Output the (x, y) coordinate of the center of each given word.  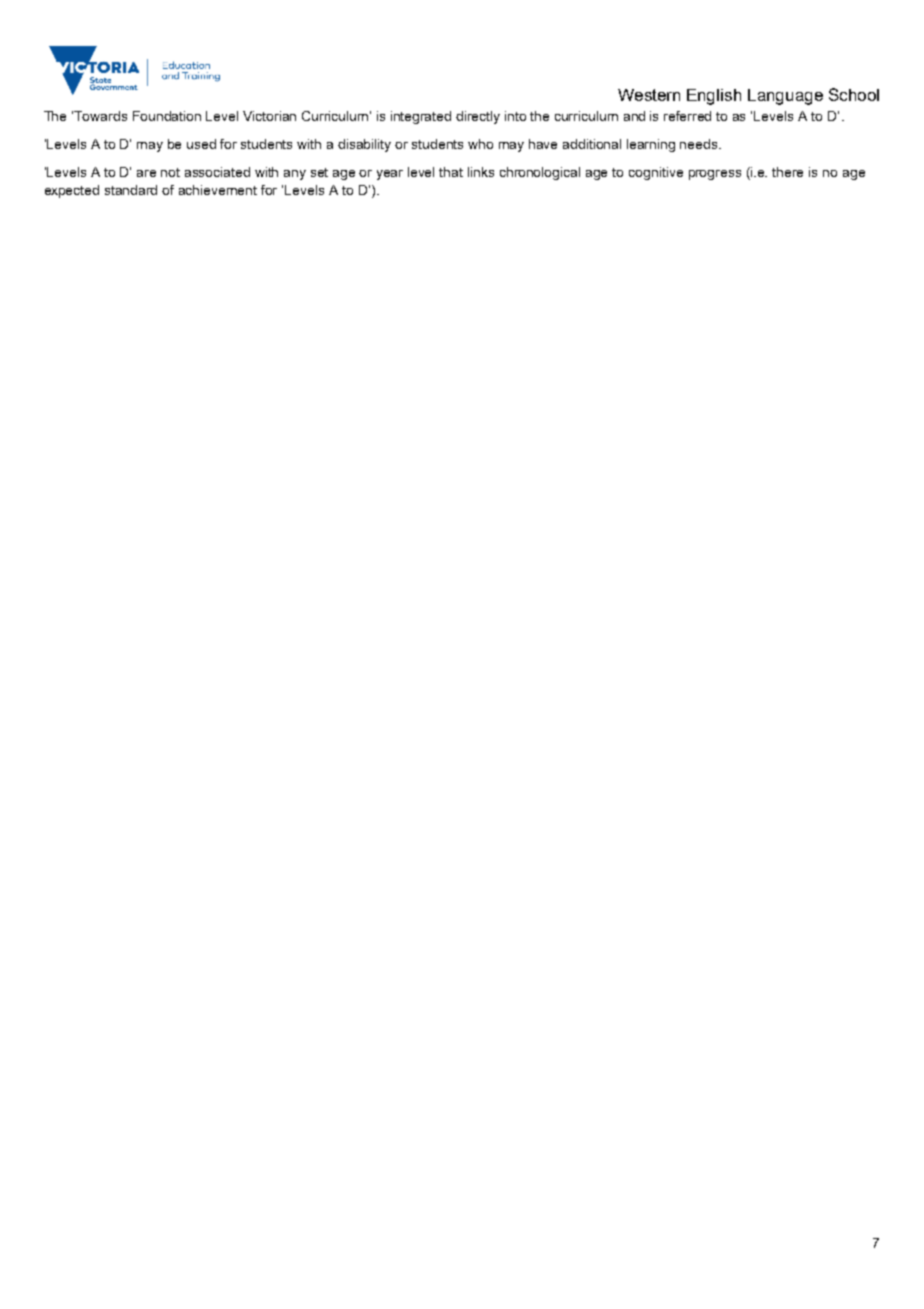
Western (649, 95)
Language (785, 97)
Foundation (167, 116)
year (390, 175)
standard (131, 190)
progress (715, 175)
